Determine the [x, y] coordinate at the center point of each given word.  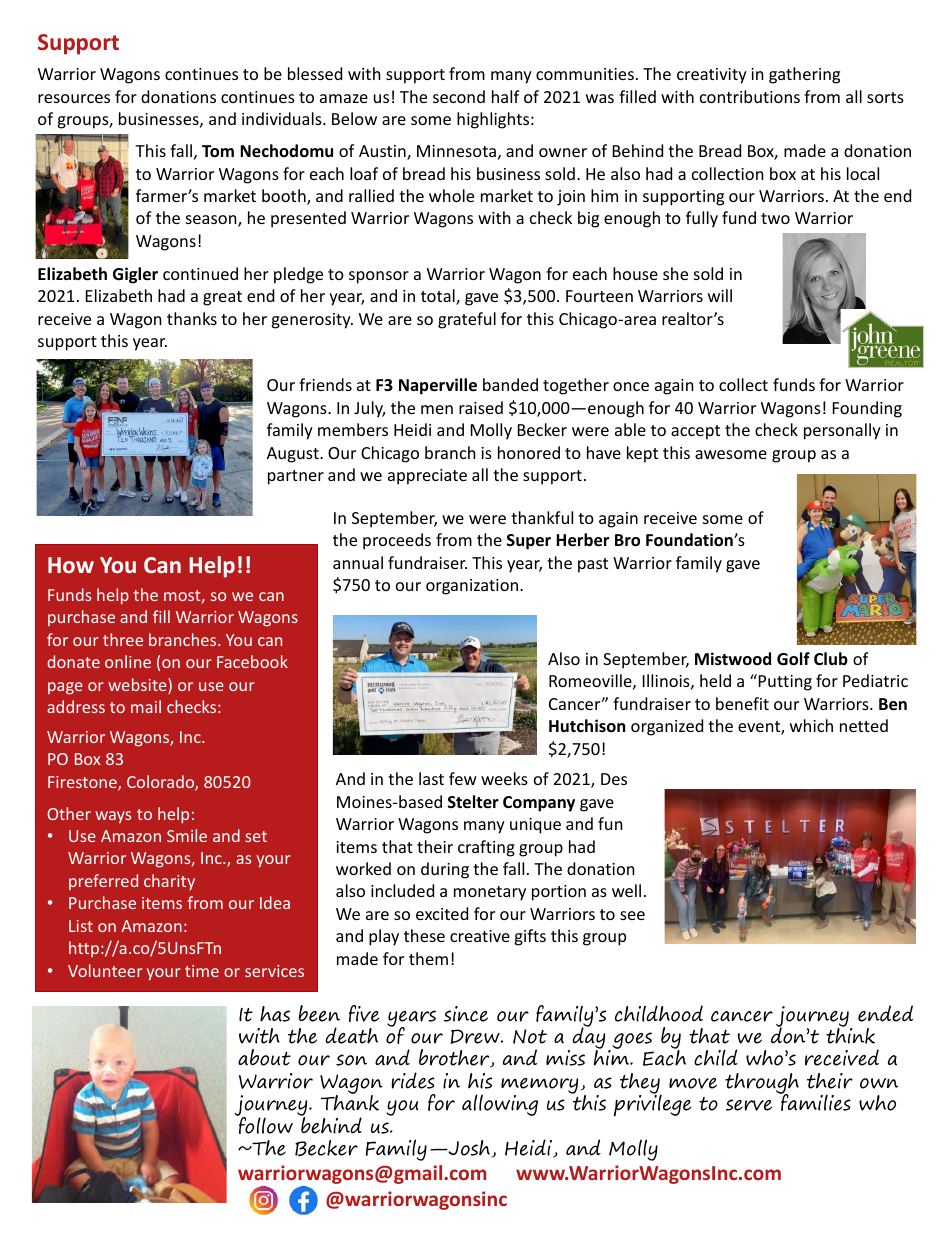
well [626, 890]
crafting [486, 848]
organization [473, 587]
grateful [467, 320]
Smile [187, 835]
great [222, 298]
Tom [218, 151]
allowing [500, 1105]
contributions [750, 96]
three [123, 639]
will [720, 295]
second [459, 96]
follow [264, 1124]
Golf [793, 659]
